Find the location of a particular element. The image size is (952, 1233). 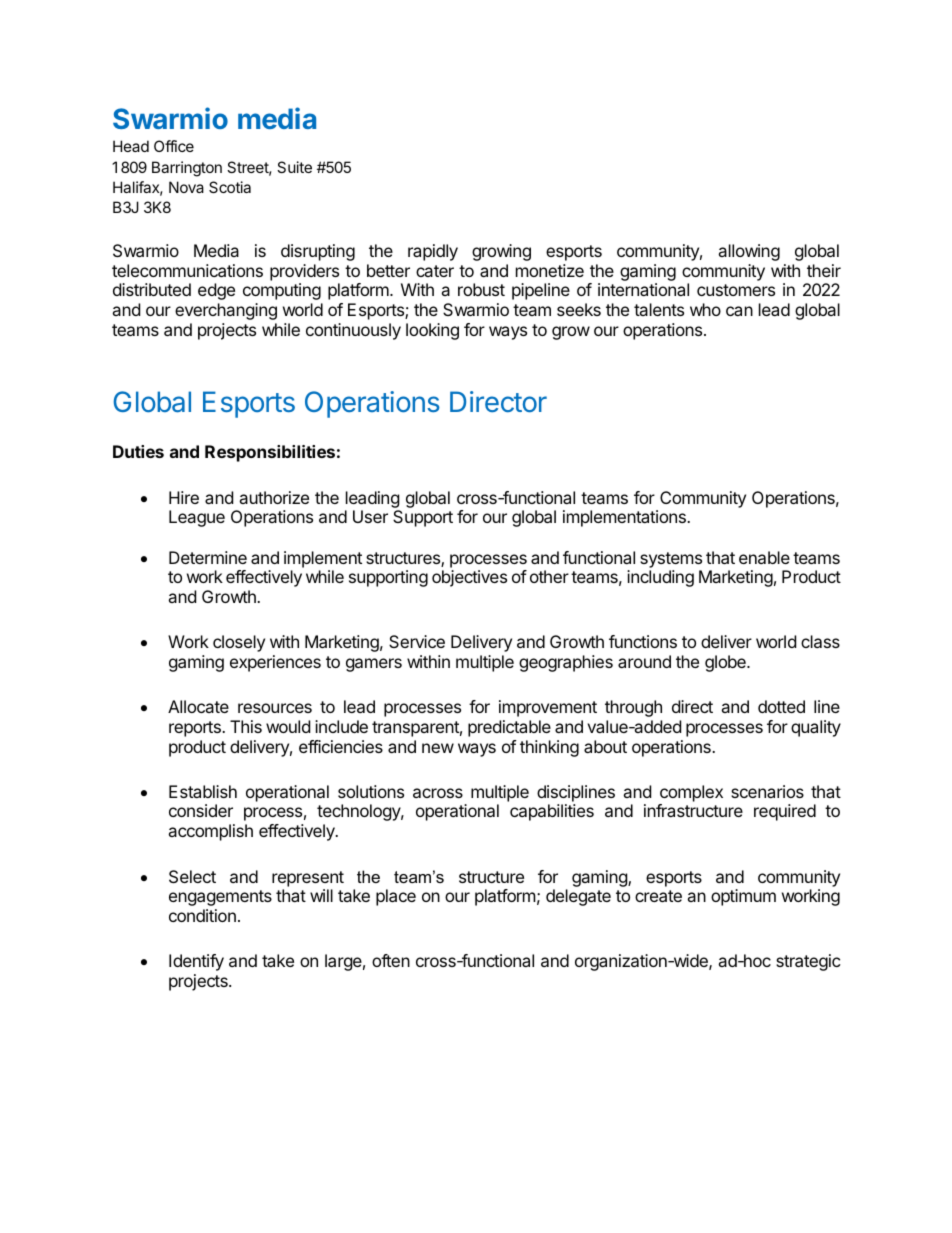

Determine is located at coordinates (208, 557).
